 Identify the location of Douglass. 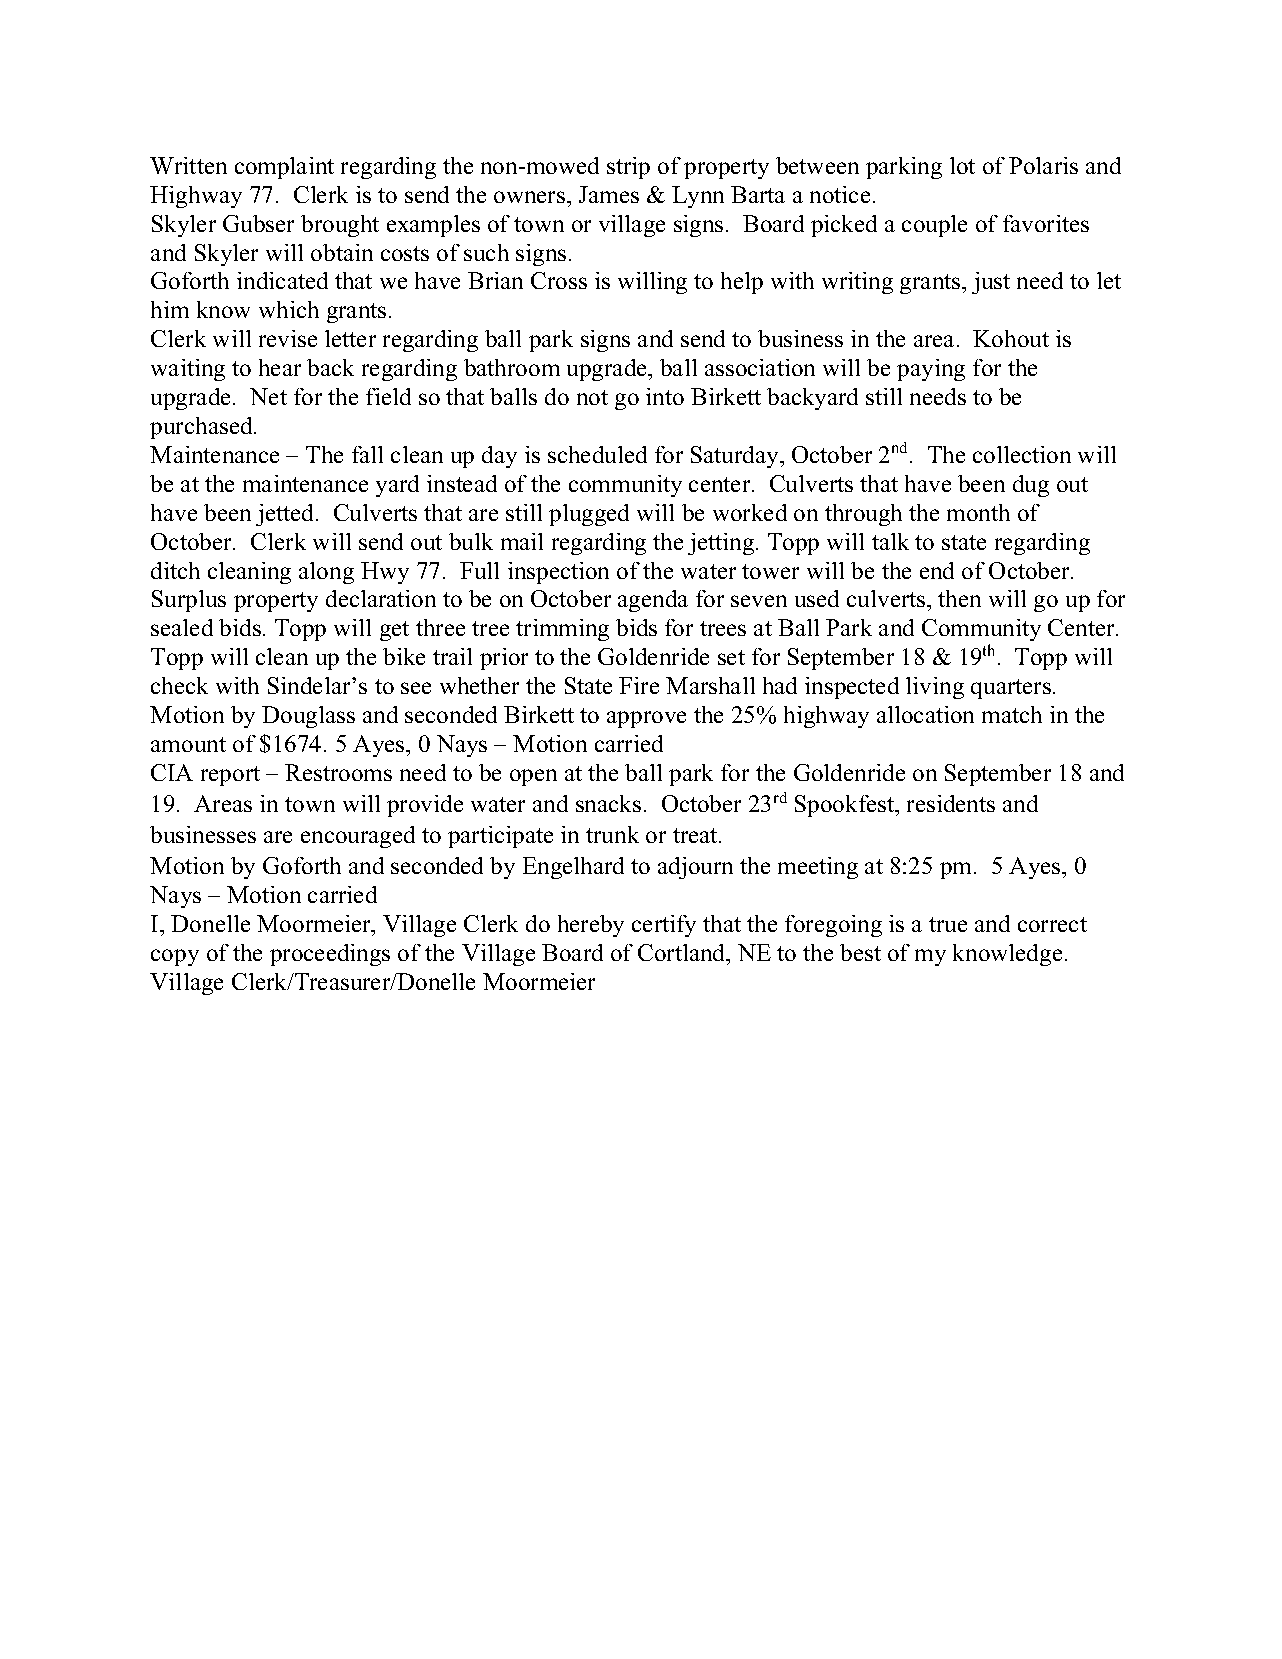
(308, 717).
